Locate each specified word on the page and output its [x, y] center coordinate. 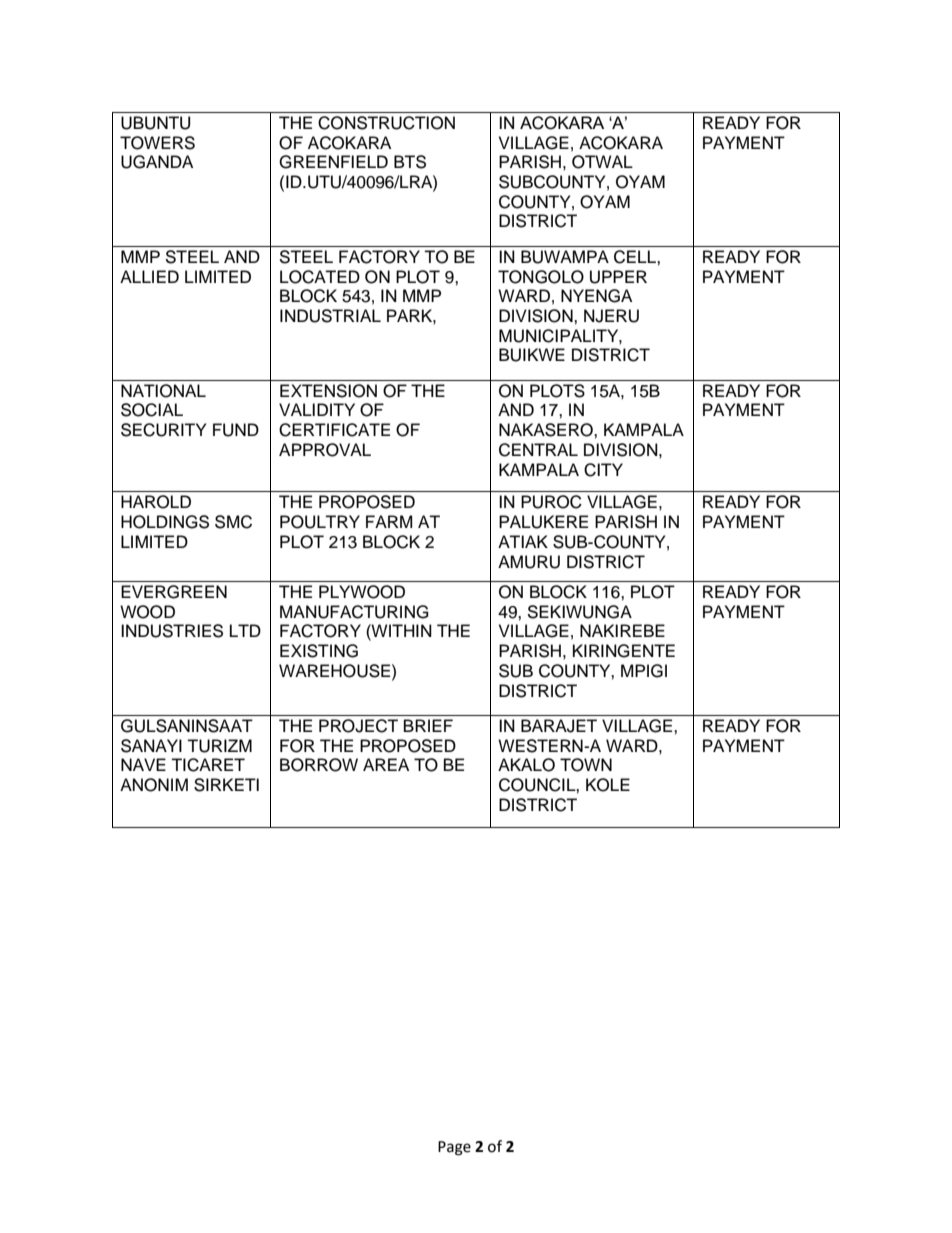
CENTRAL [538, 450]
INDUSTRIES [172, 631]
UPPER [618, 277]
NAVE [143, 764]
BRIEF [428, 725]
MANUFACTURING [354, 612]
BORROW [319, 765]
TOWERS [157, 143]
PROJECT [358, 726]
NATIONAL [163, 391]
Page [454, 1148]
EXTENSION [328, 391]
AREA [386, 764]
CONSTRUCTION [386, 123]
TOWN [586, 765]
